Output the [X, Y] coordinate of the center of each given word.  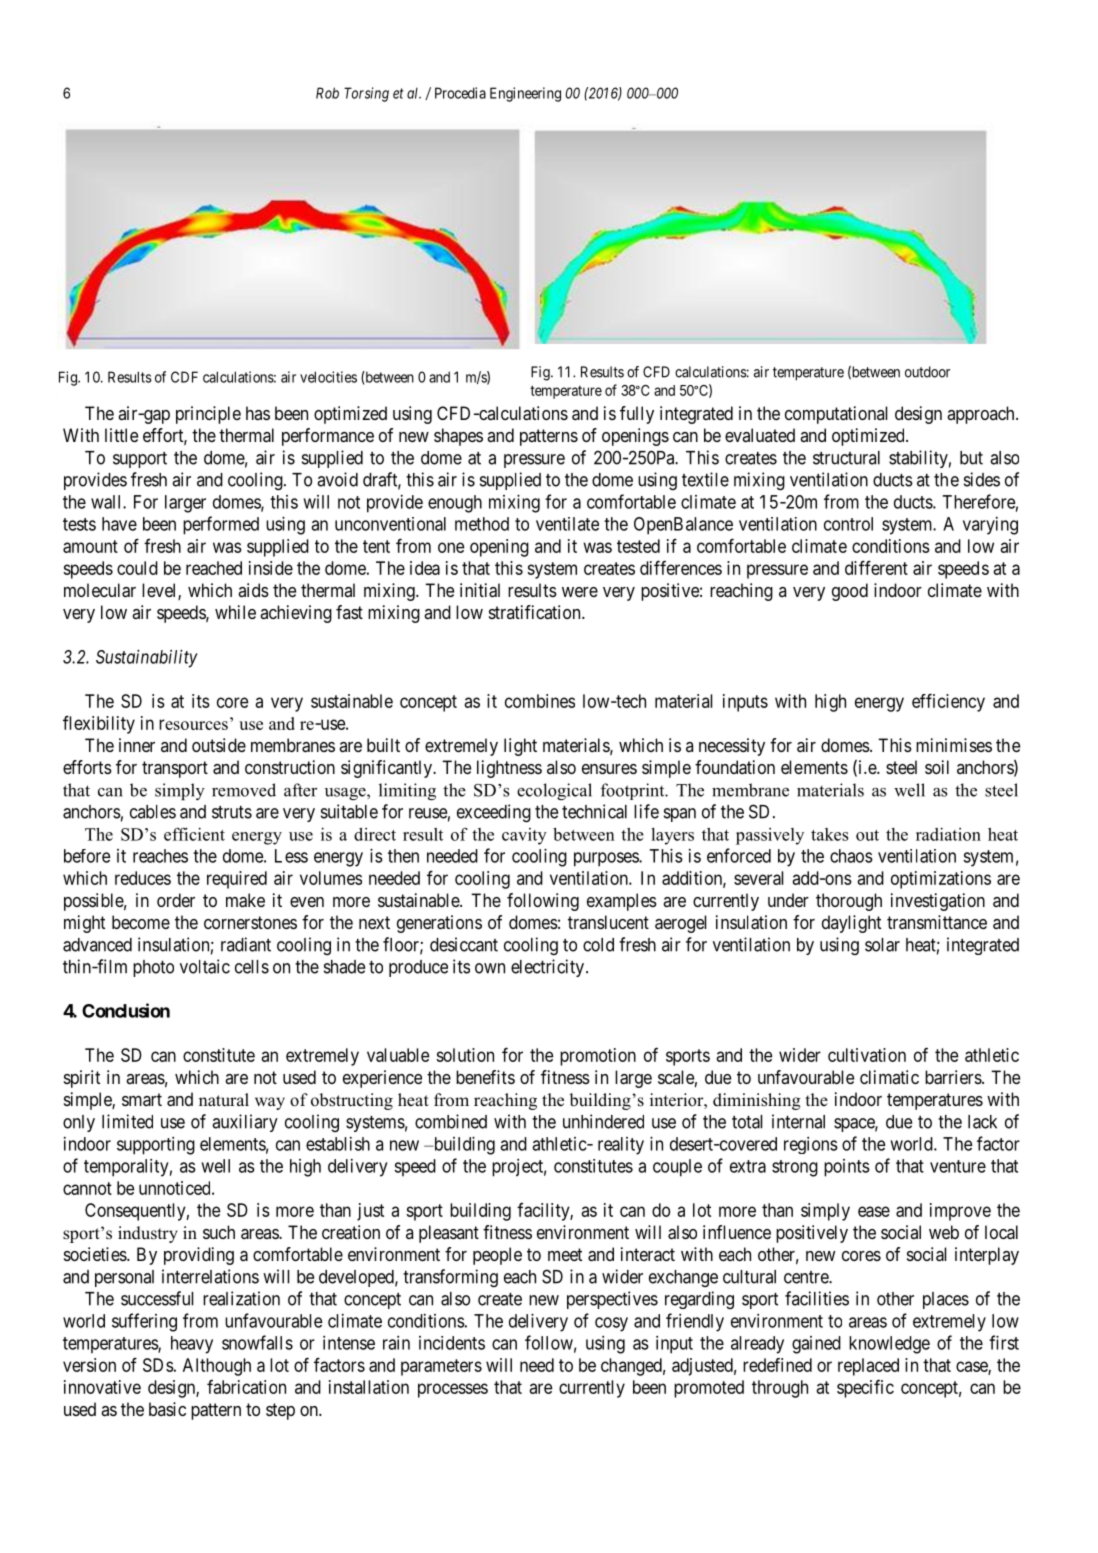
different [876, 567]
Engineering [525, 94]
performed [221, 525]
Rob [327, 93]
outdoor [927, 372]
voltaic [205, 966]
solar [882, 945]
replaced [868, 1367]
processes [453, 1390]
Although [217, 1367]
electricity [547, 968]
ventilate [567, 524]
